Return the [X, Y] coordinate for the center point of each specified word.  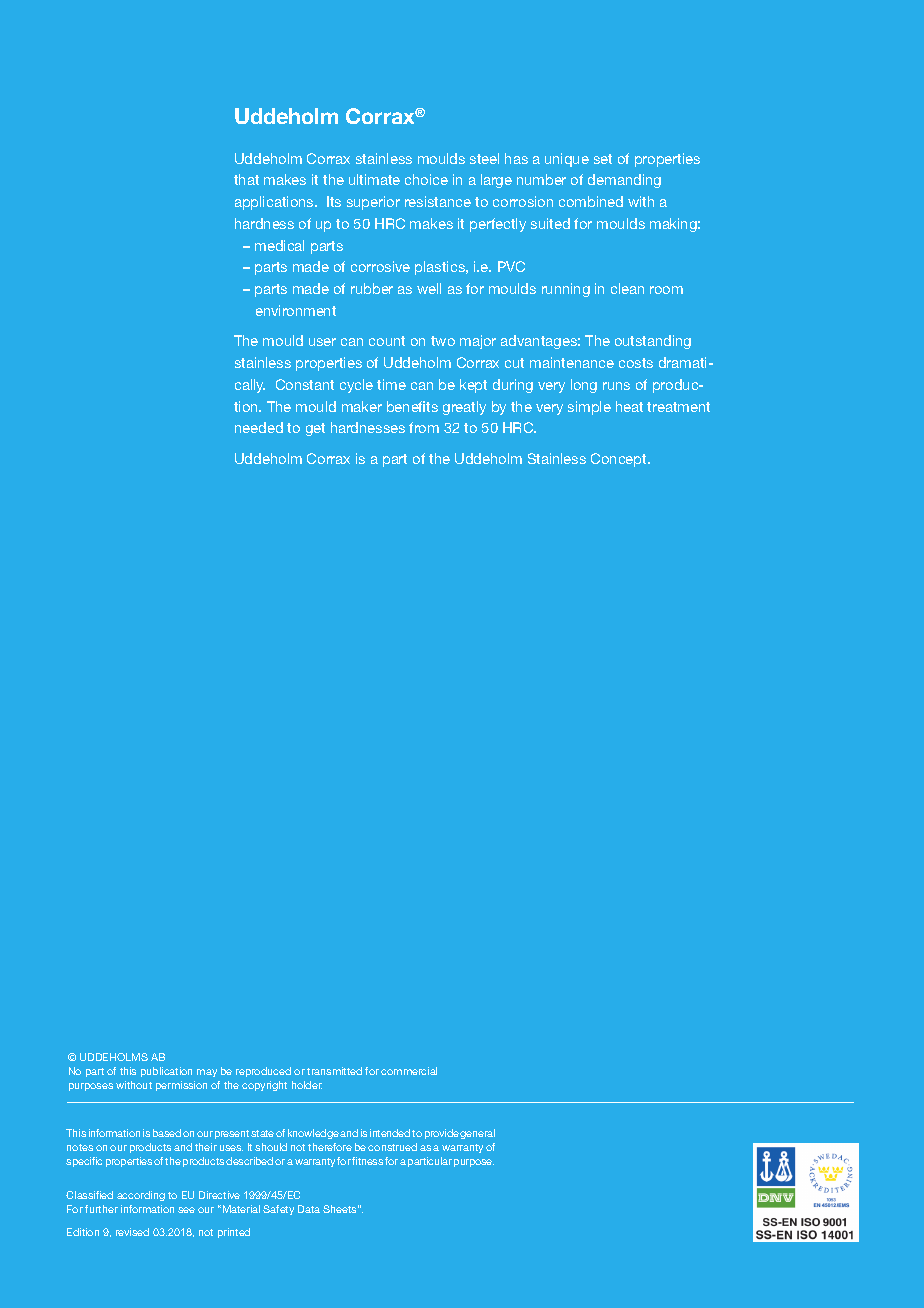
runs [616, 386]
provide [443, 1134]
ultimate [374, 179]
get [315, 429]
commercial [409, 1071]
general [477, 1134]
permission [181, 1086]
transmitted [334, 1071]
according [141, 1196]
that [246, 179]
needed [259, 427]
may [207, 1073]
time [391, 384]
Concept [620, 460]
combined [591, 201]
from [424, 427]
